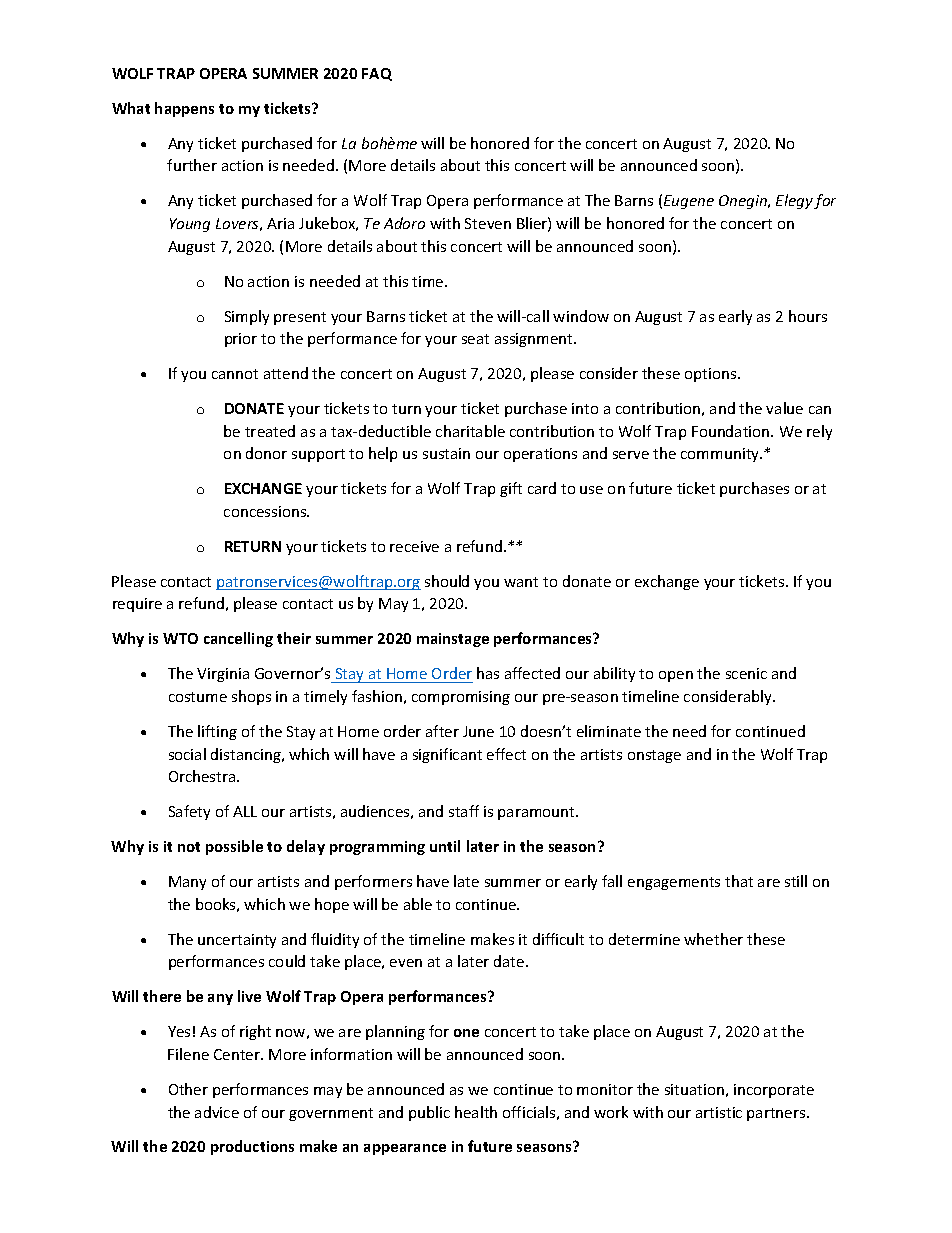 Image resolution: width=952 pixels, height=1233 pixels. Describe the element at coordinates (654, 756) in the screenshot. I see `onstage` at that location.
